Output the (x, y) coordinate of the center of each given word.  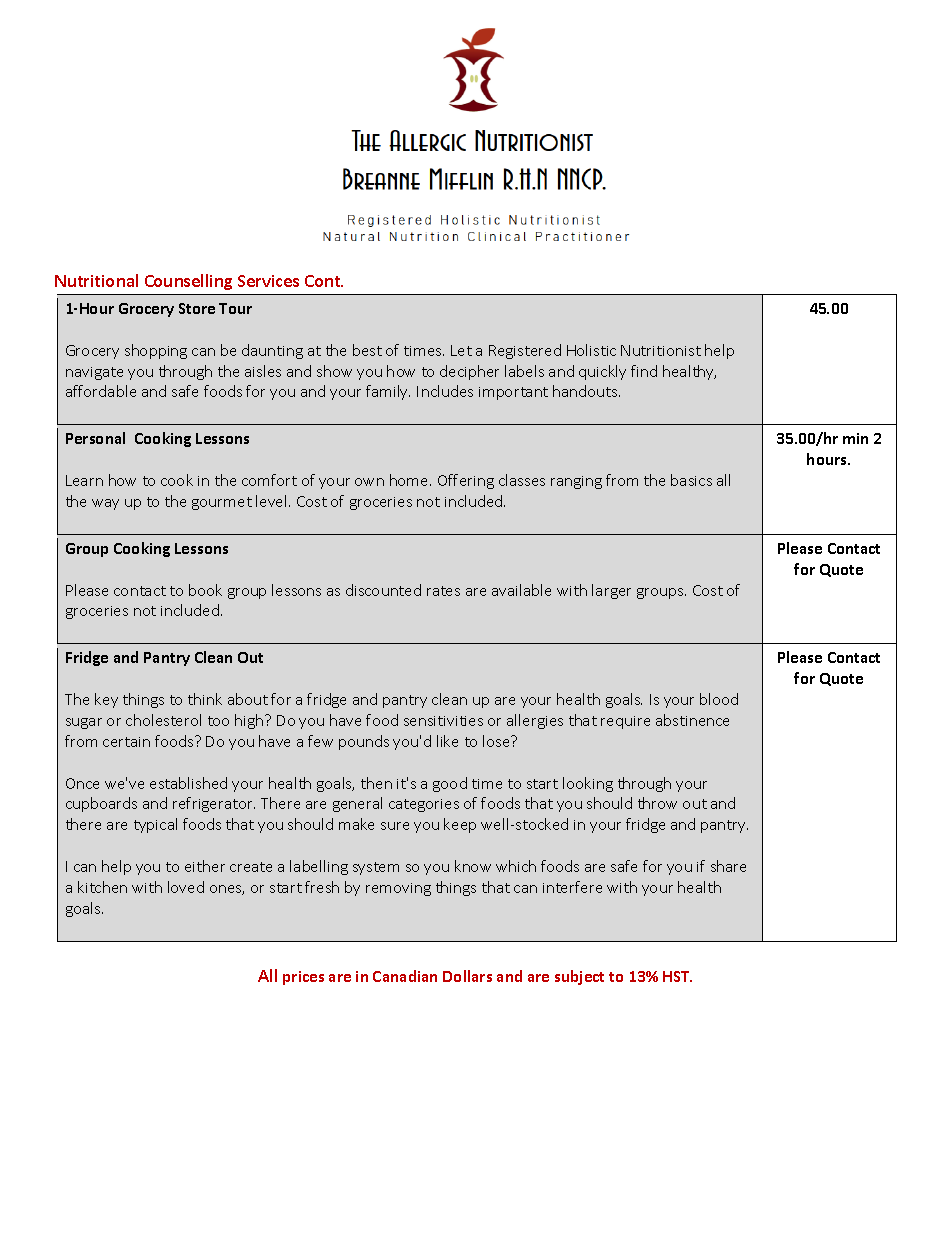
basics (691, 480)
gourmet (222, 503)
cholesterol (163, 720)
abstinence (692, 720)
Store (197, 308)
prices (303, 978)
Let (461, 350)
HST (677, 976)
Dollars (467, 976)
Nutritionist (661, 350)
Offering (466, 481)
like (447, 741)
